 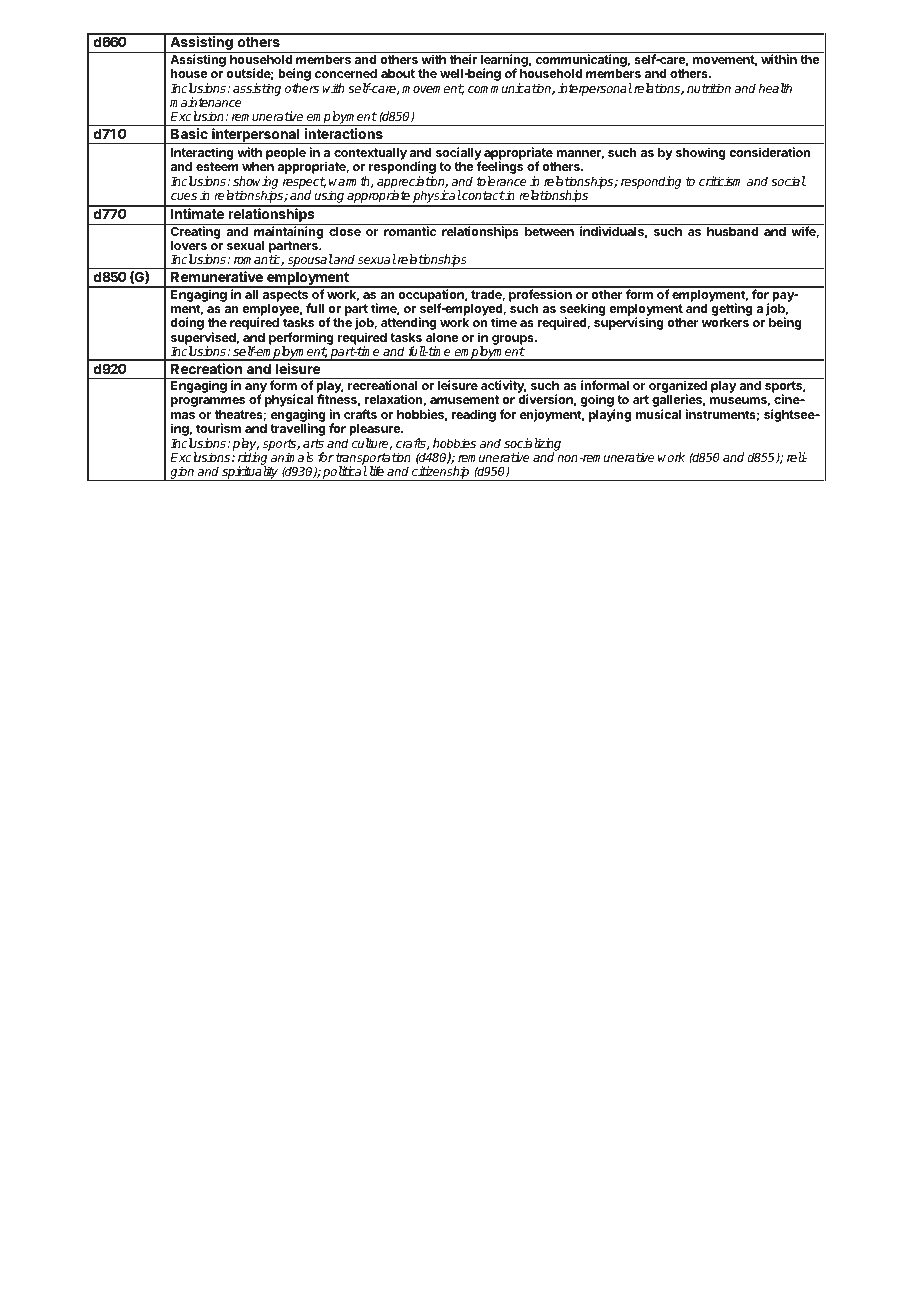 What do you see at coordinates (731, 311) in the screenshot?
I see `getting` at bounding box center [731, 311].
